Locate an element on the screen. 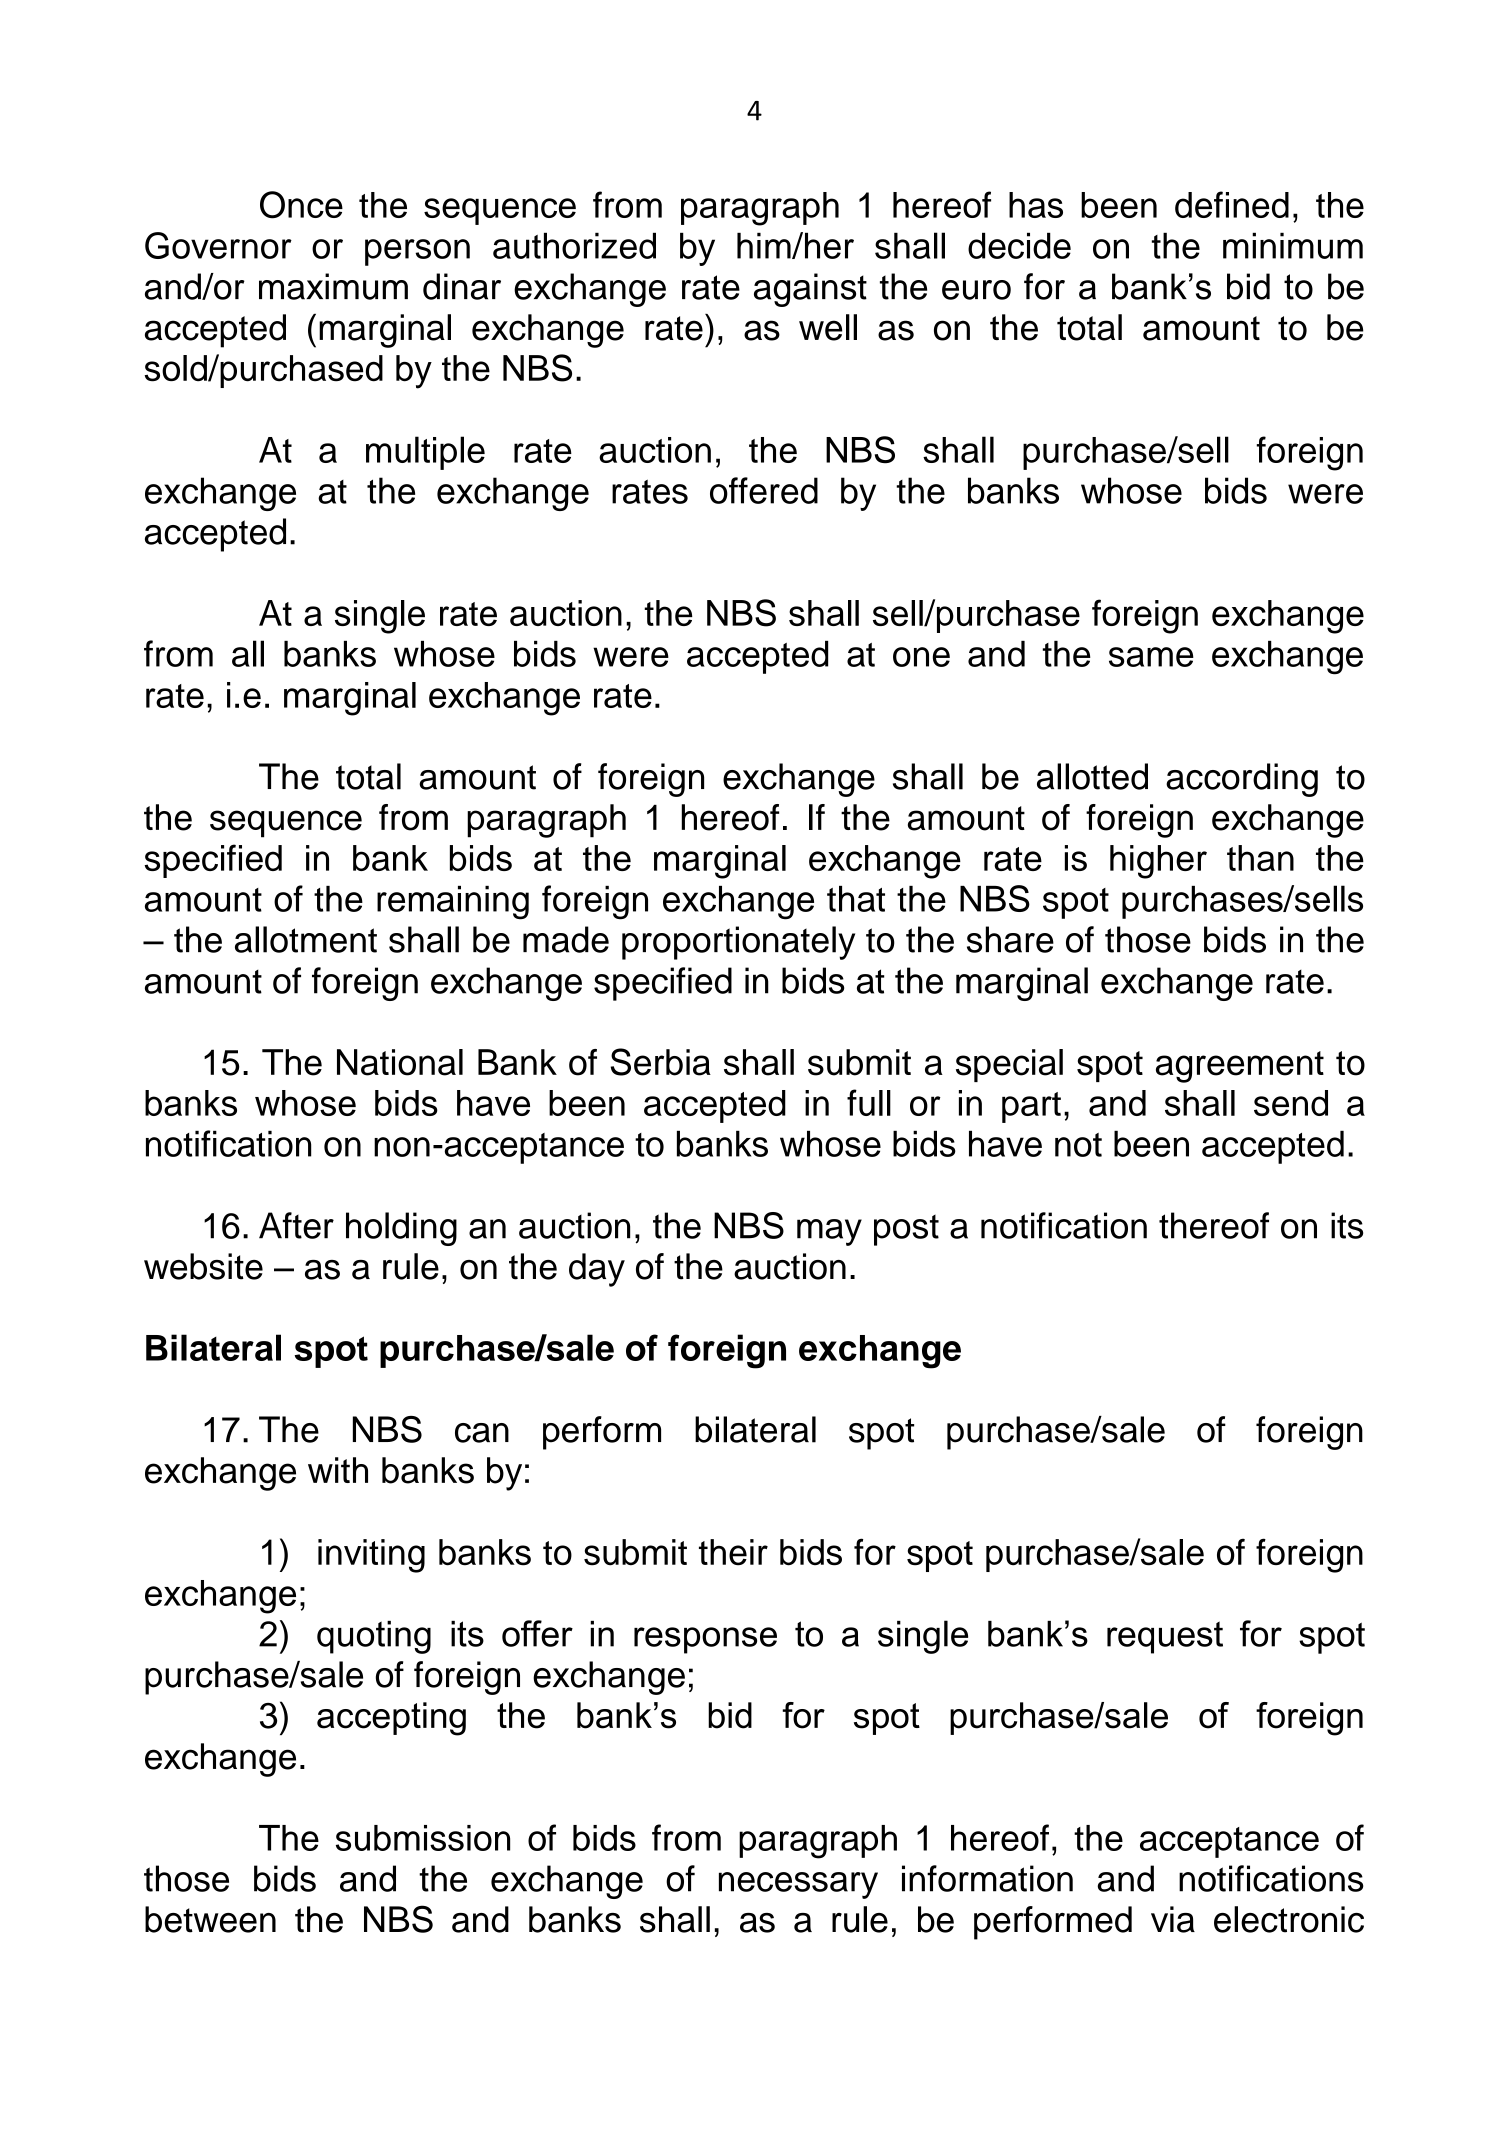  allotted is located at coordinates (1092, 776).
